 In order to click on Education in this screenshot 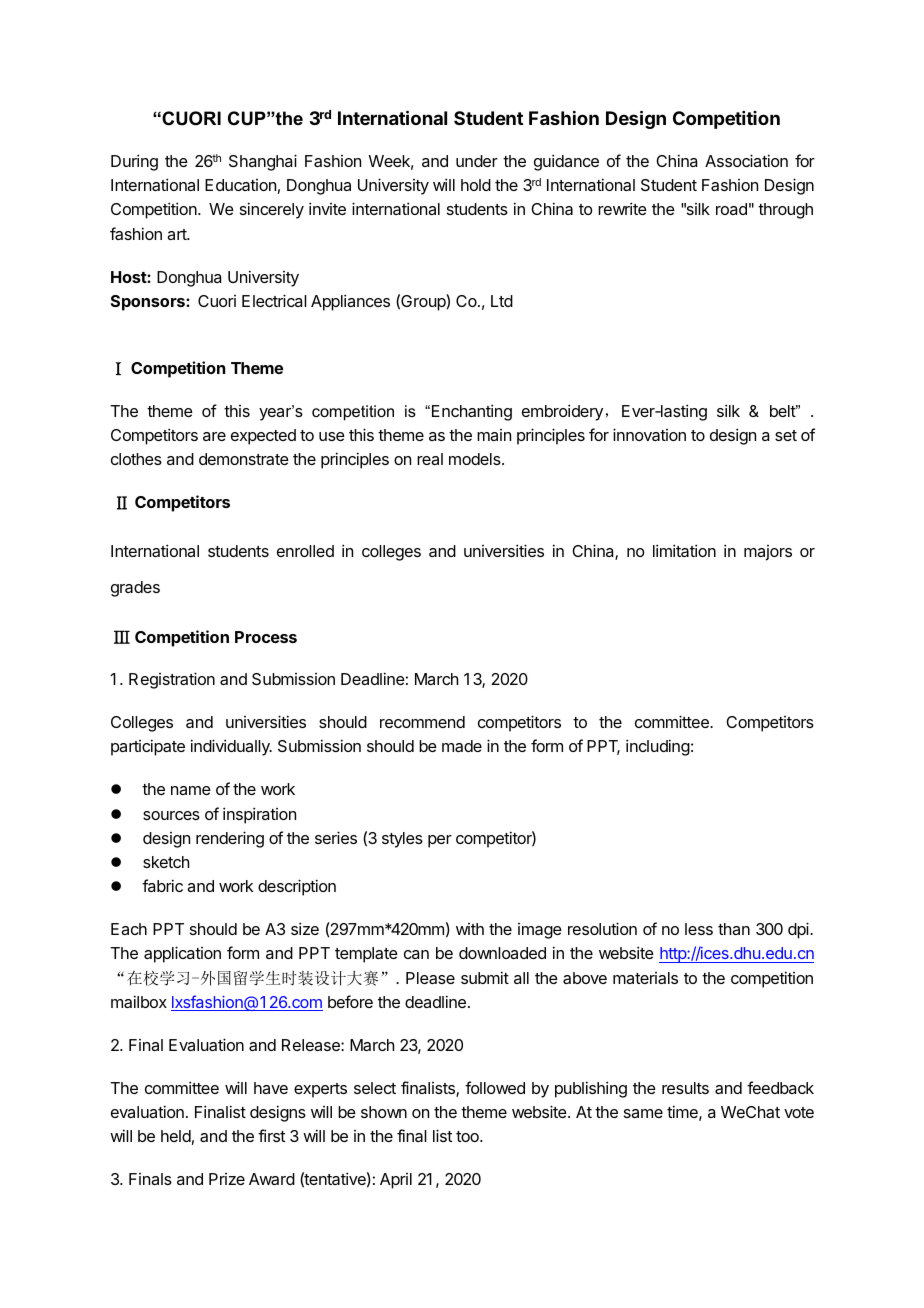, I will do `click(240, 185)`.
